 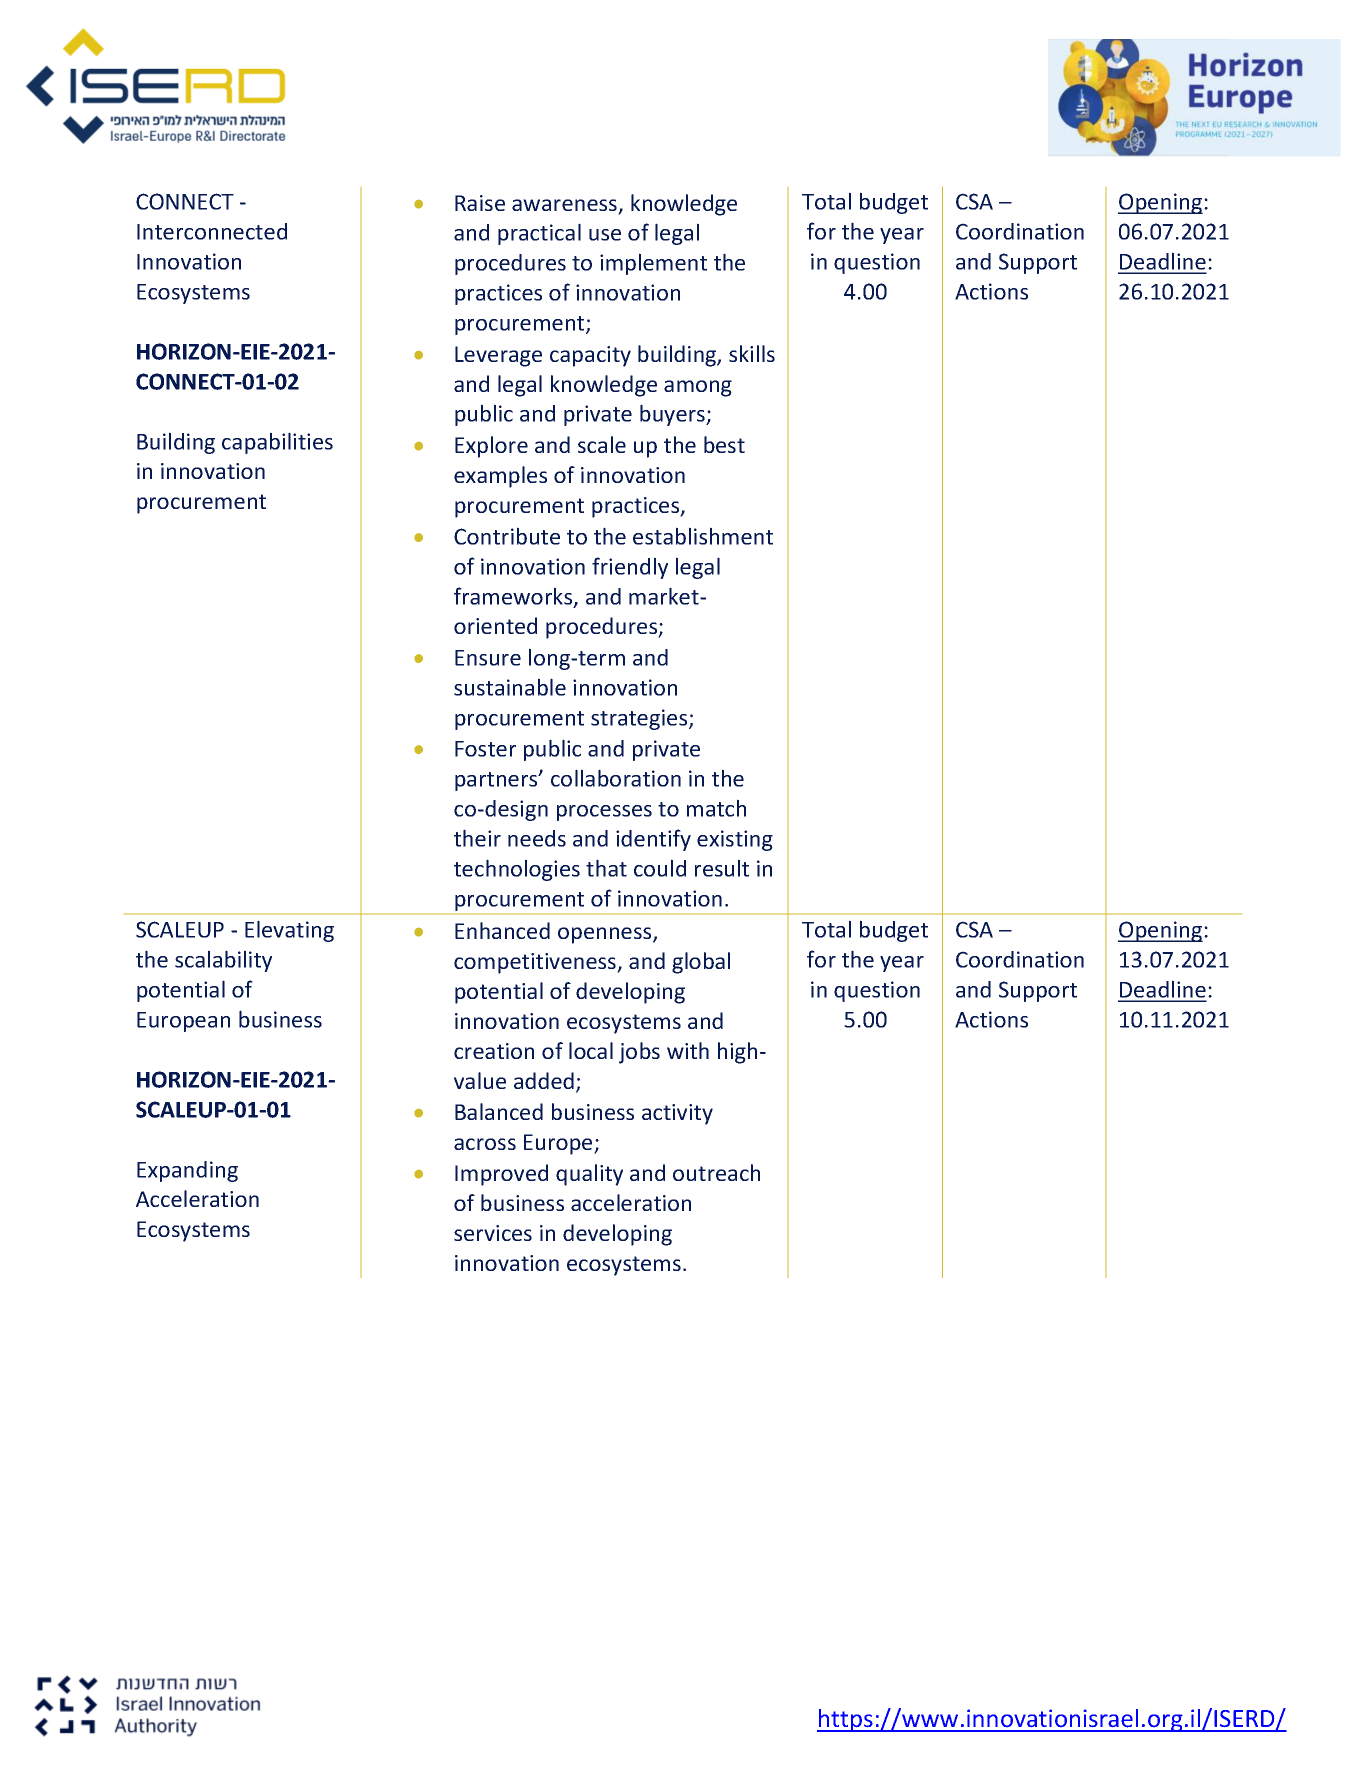 I want to click on capabilities, so click(x=277, y=443).
